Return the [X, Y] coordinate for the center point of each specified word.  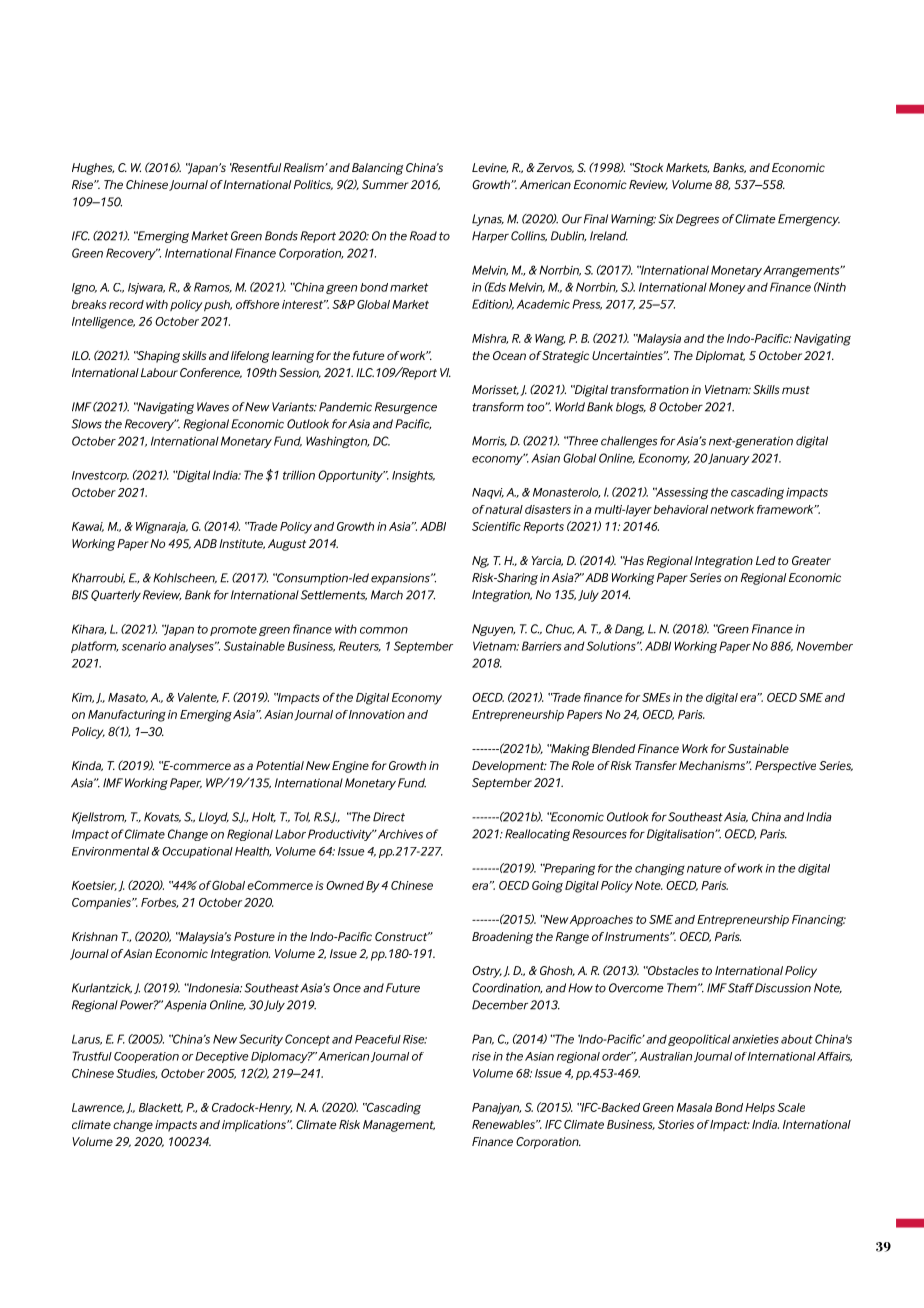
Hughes [93, 169]
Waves [213, 407]
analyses [192, 647]
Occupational [197, 852]
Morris [489, 441]
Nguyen [493, 630]
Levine [490, 168]
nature [704, 868]
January [728, 459]
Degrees [697, 220]
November [825, 646]
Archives [400, 834]
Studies [136, 1074]
